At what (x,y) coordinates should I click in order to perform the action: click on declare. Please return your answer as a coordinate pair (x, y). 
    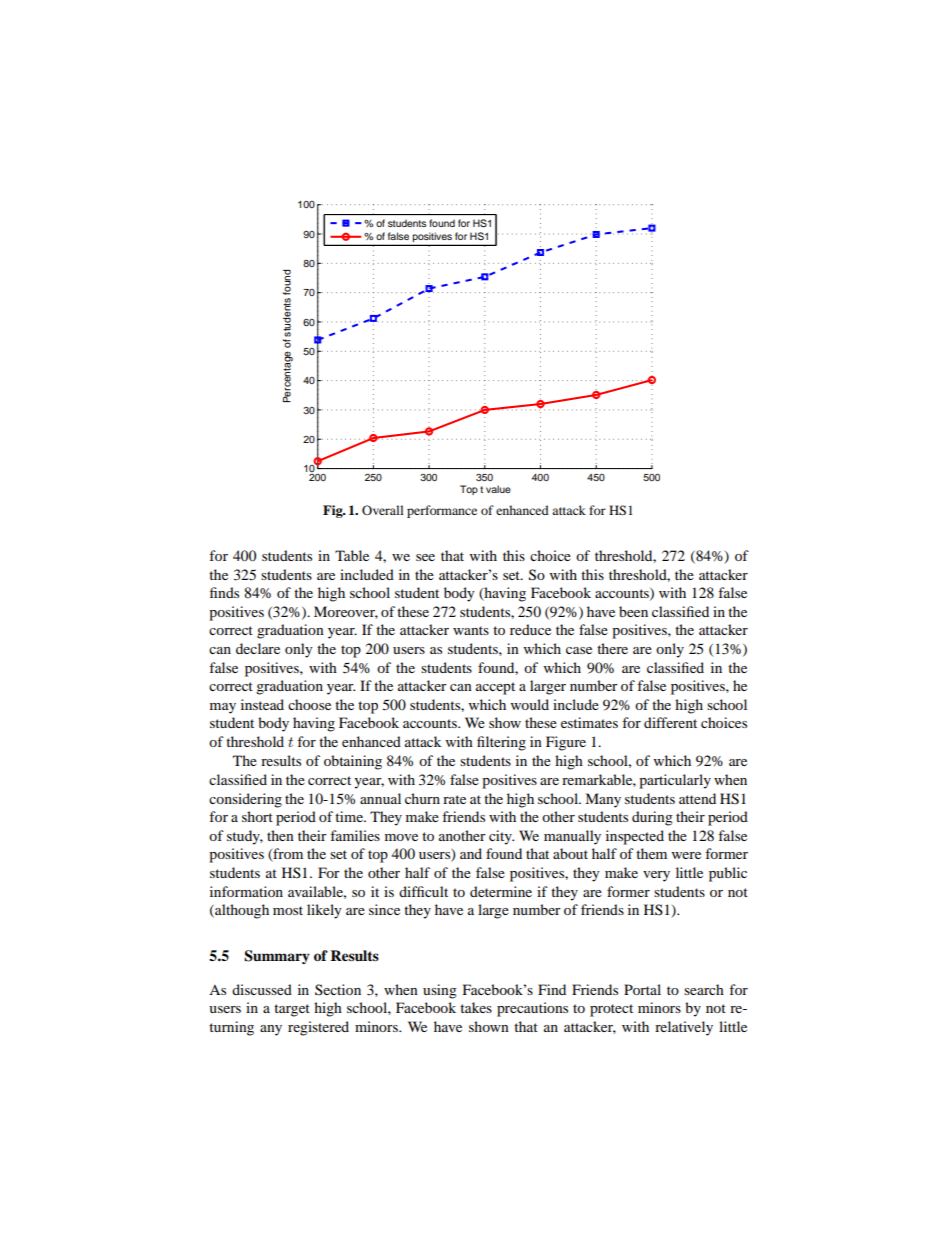
    Looking at the image, I should click on (258, 648).
